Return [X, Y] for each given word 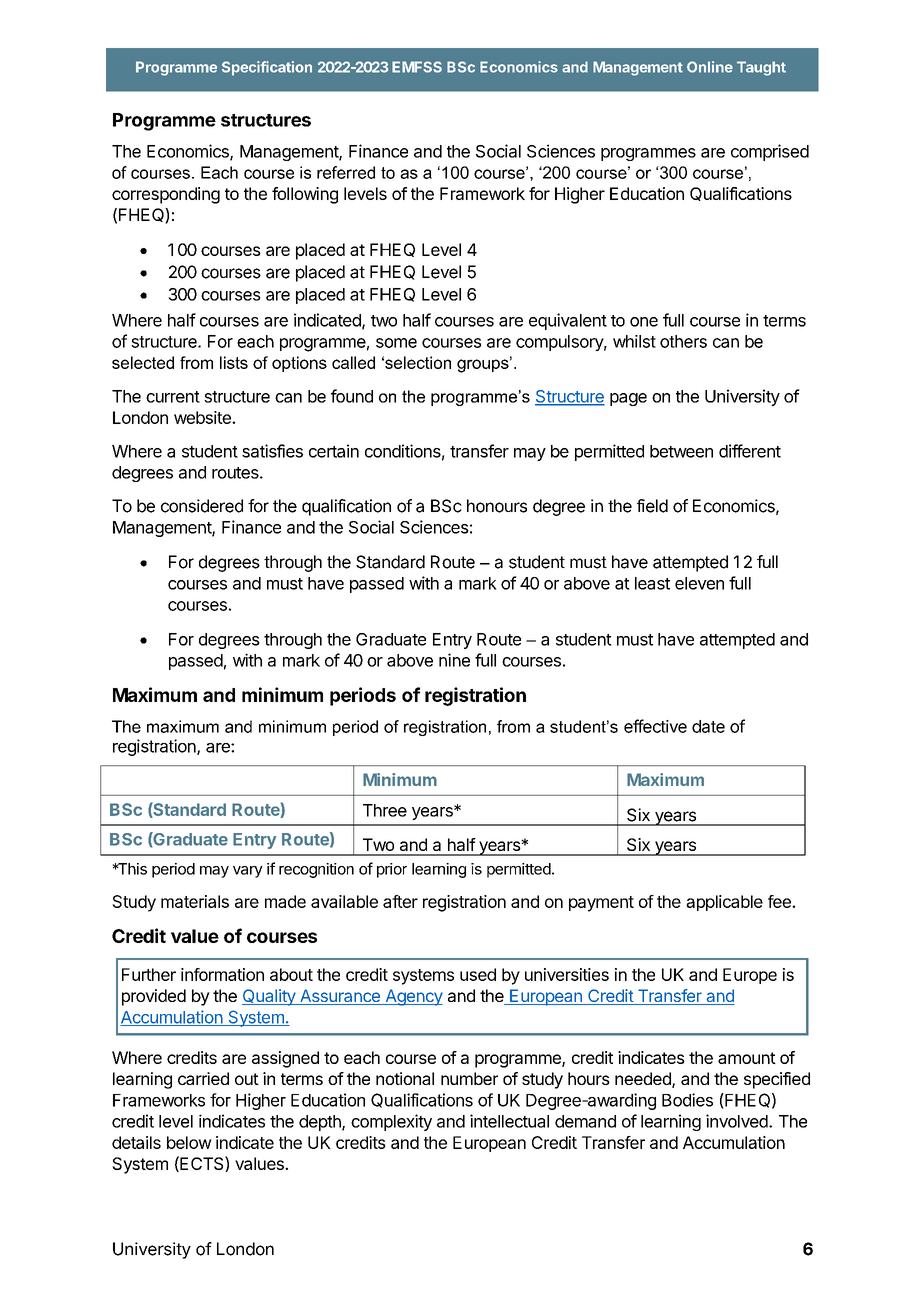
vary [248, 872]
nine [454, 660]
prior [392, 870]
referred [346, 172]
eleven [699, 583]
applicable [724, 903]
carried [203, 1078]
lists [234, 362]
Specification [267, 68]
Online [710, 67]
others [683, 341]
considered [202, 506]
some [396, 343]
